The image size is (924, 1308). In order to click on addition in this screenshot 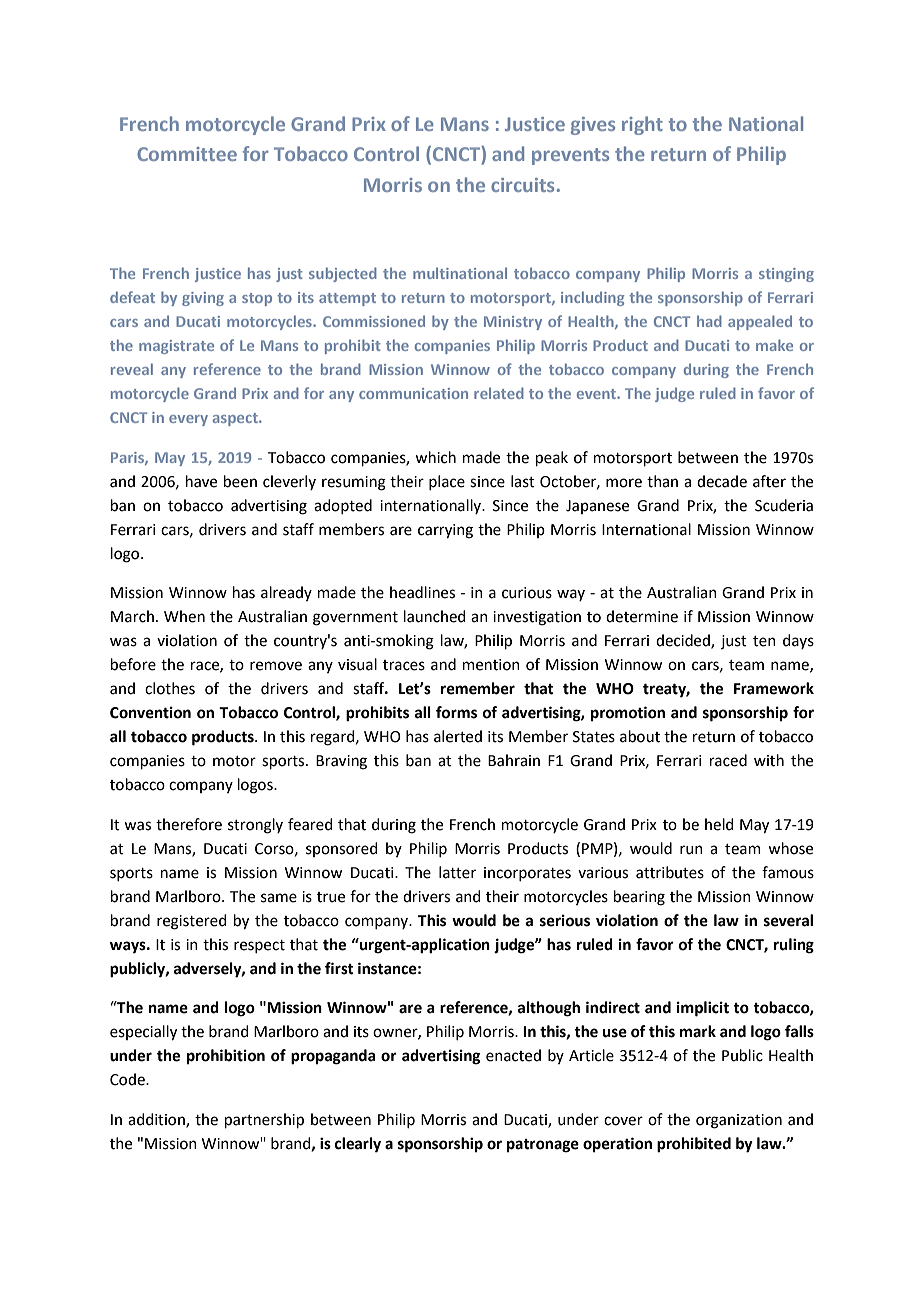, I will do `click(157, 1120)`.
